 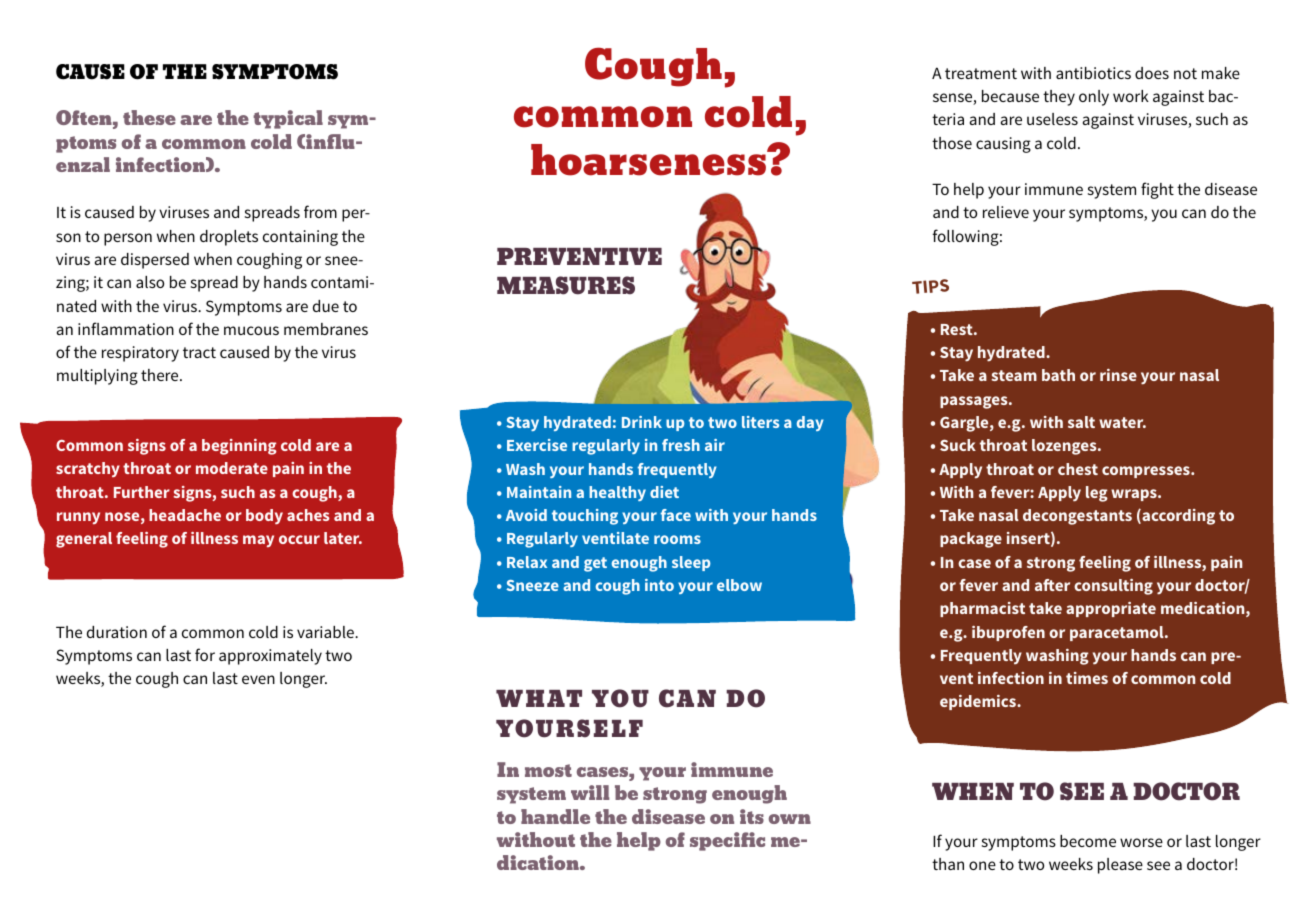 I want to click on become, so click(x=1088, y=841).
